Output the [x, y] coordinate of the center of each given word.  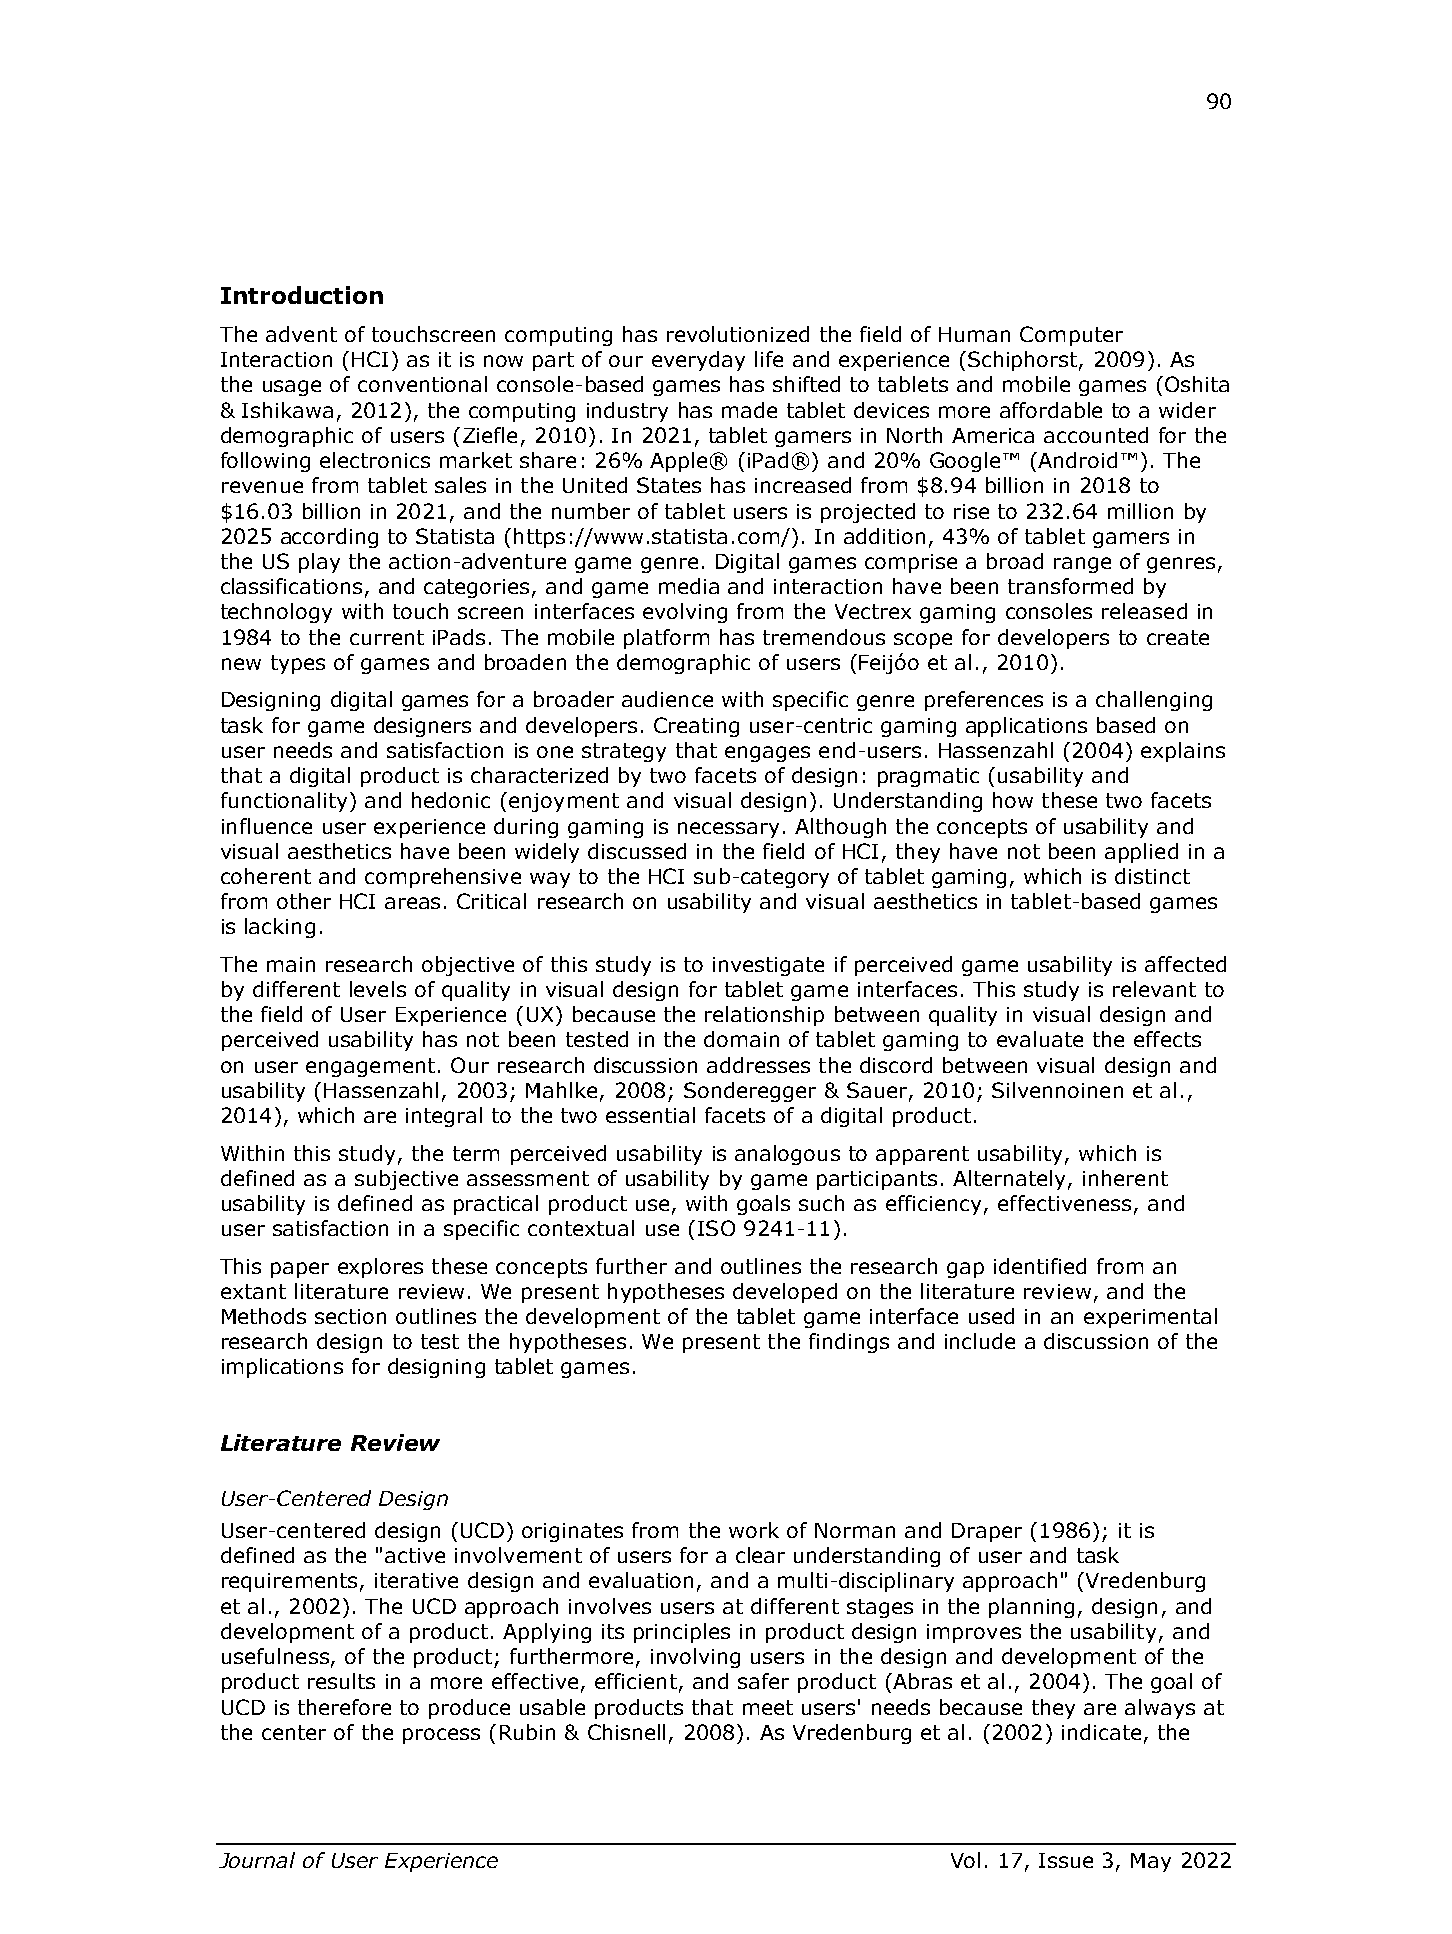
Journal [257, 1860]
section [350, 1316]
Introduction [302, 295]
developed [785, 1293]
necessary [728, 830]
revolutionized [738, 334]
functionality [284, 802]
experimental [1150, 1318]
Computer [1071, 336]
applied [1141, 853]
